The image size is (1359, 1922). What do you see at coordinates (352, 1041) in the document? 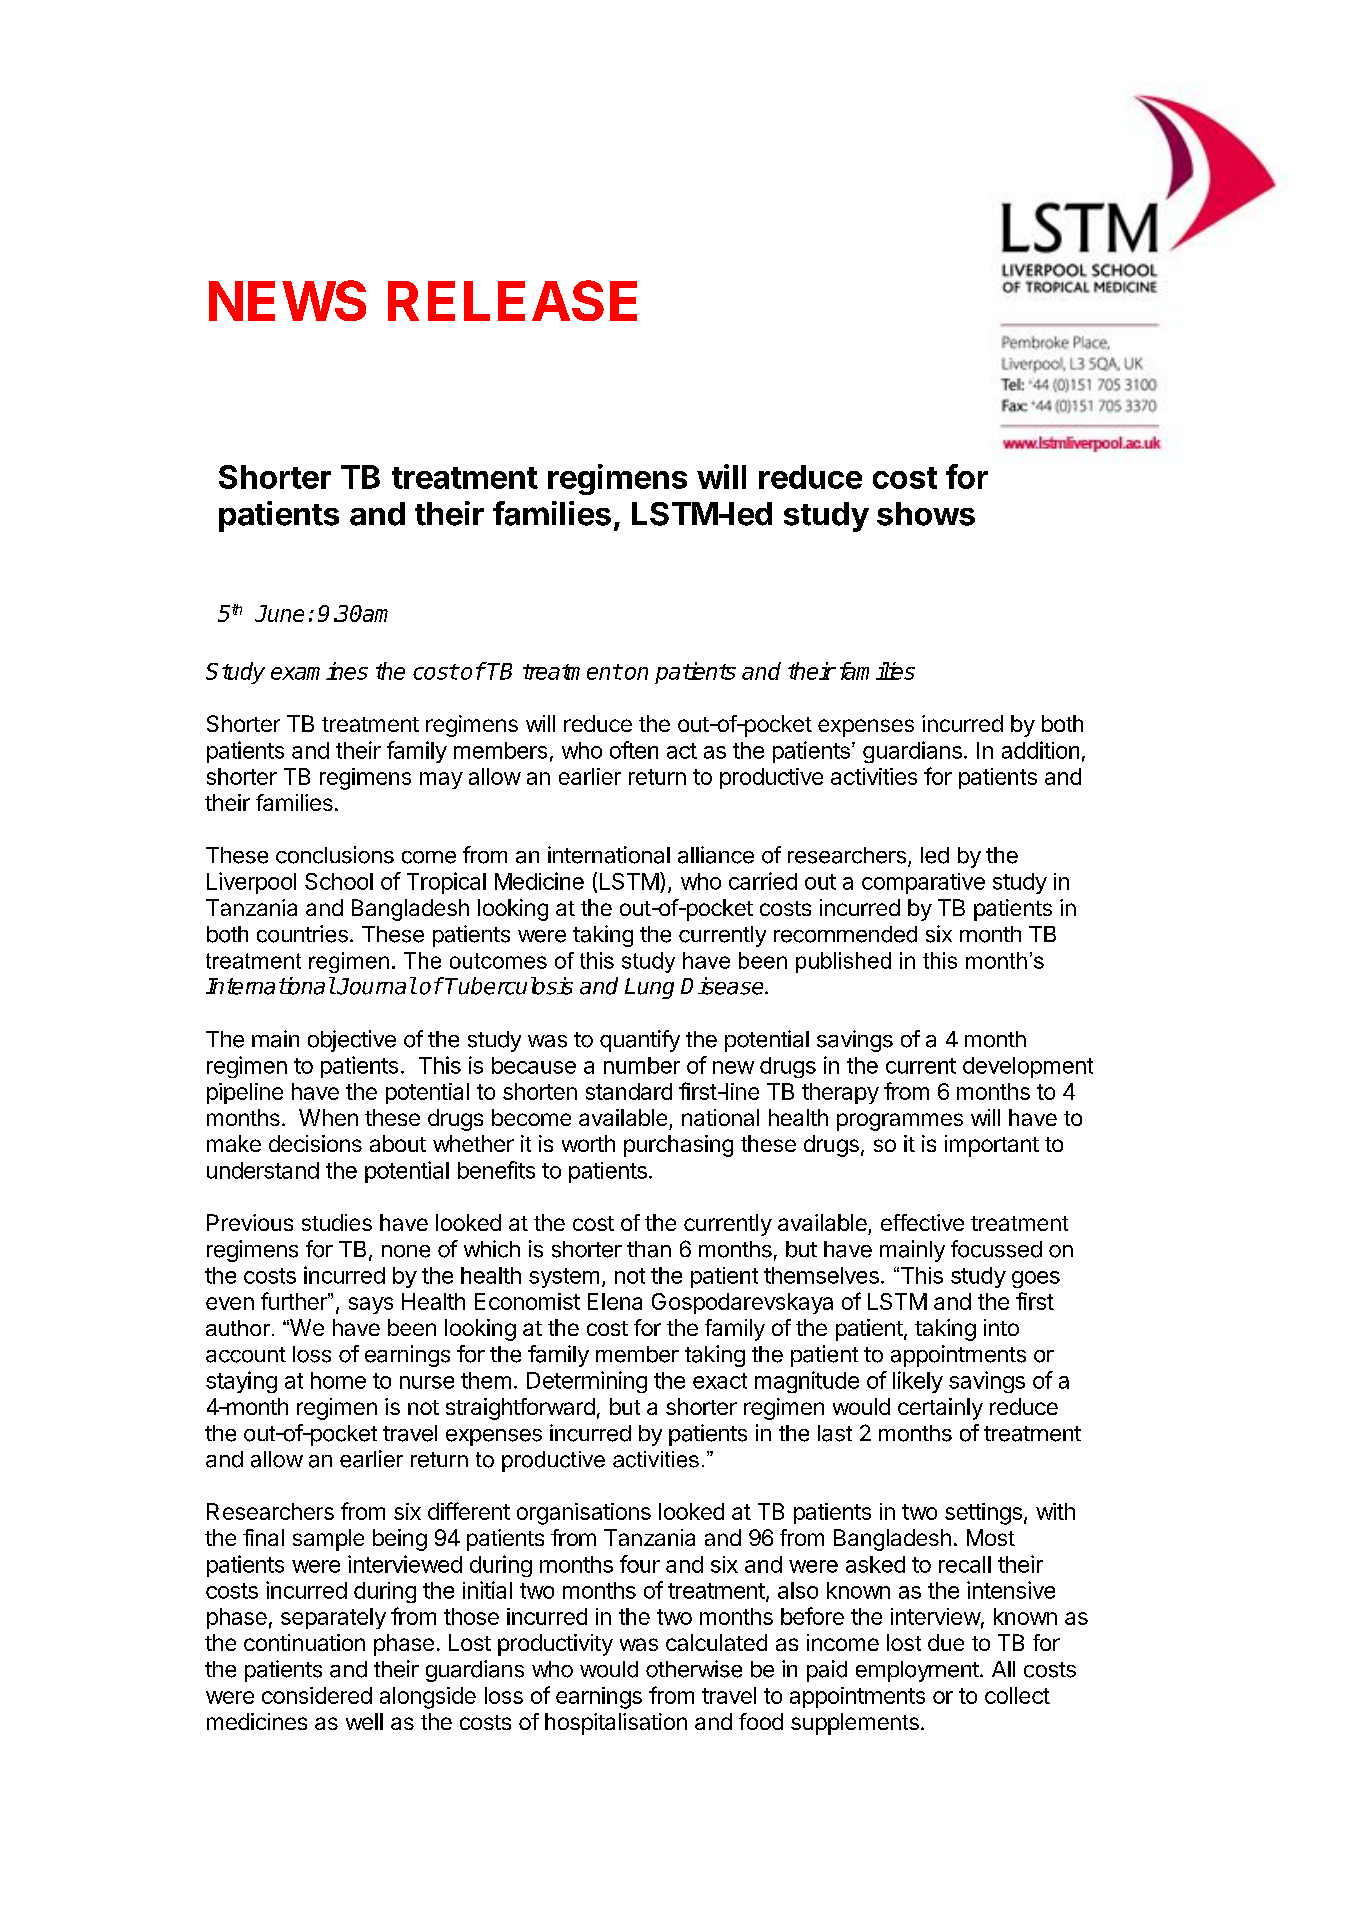
I see `objective` at bounding box center [352, 1041].
